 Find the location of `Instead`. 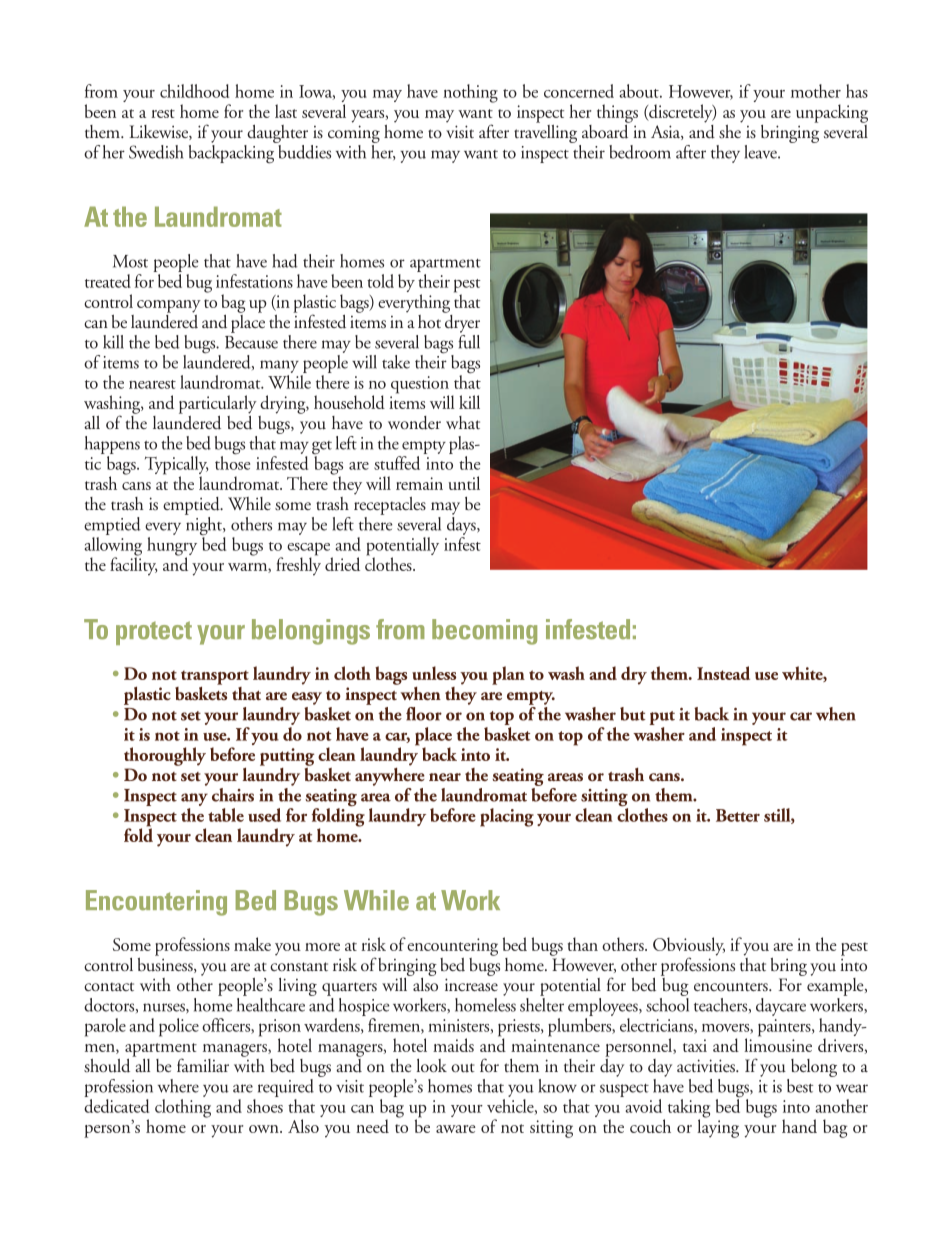

Instead is located at coordinates (723, 673).
